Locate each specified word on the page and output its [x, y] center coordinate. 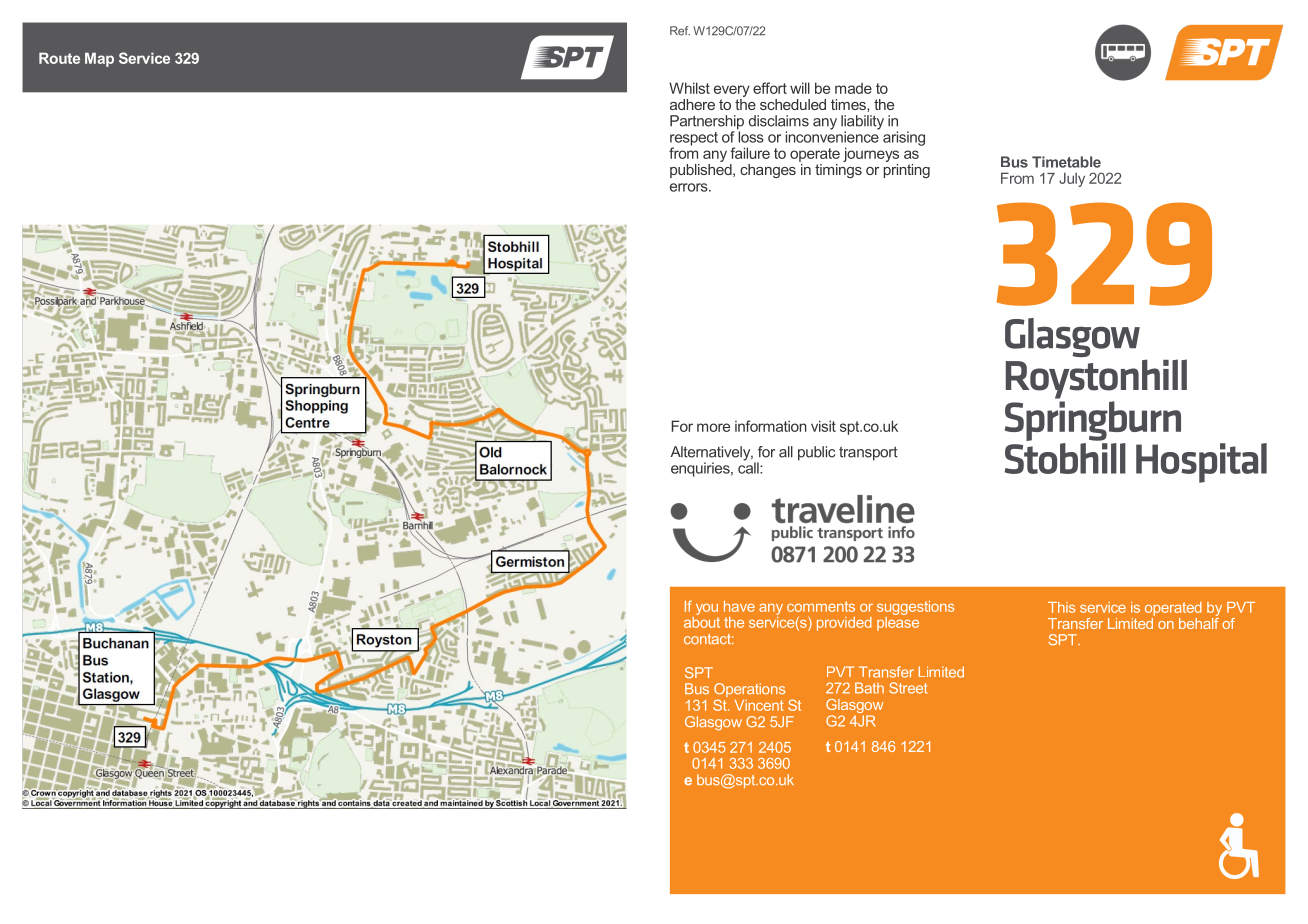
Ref [680, 31]
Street [908, 688]
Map [99, 59]
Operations [749, 691]
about [702, 621]
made [853, 88]
